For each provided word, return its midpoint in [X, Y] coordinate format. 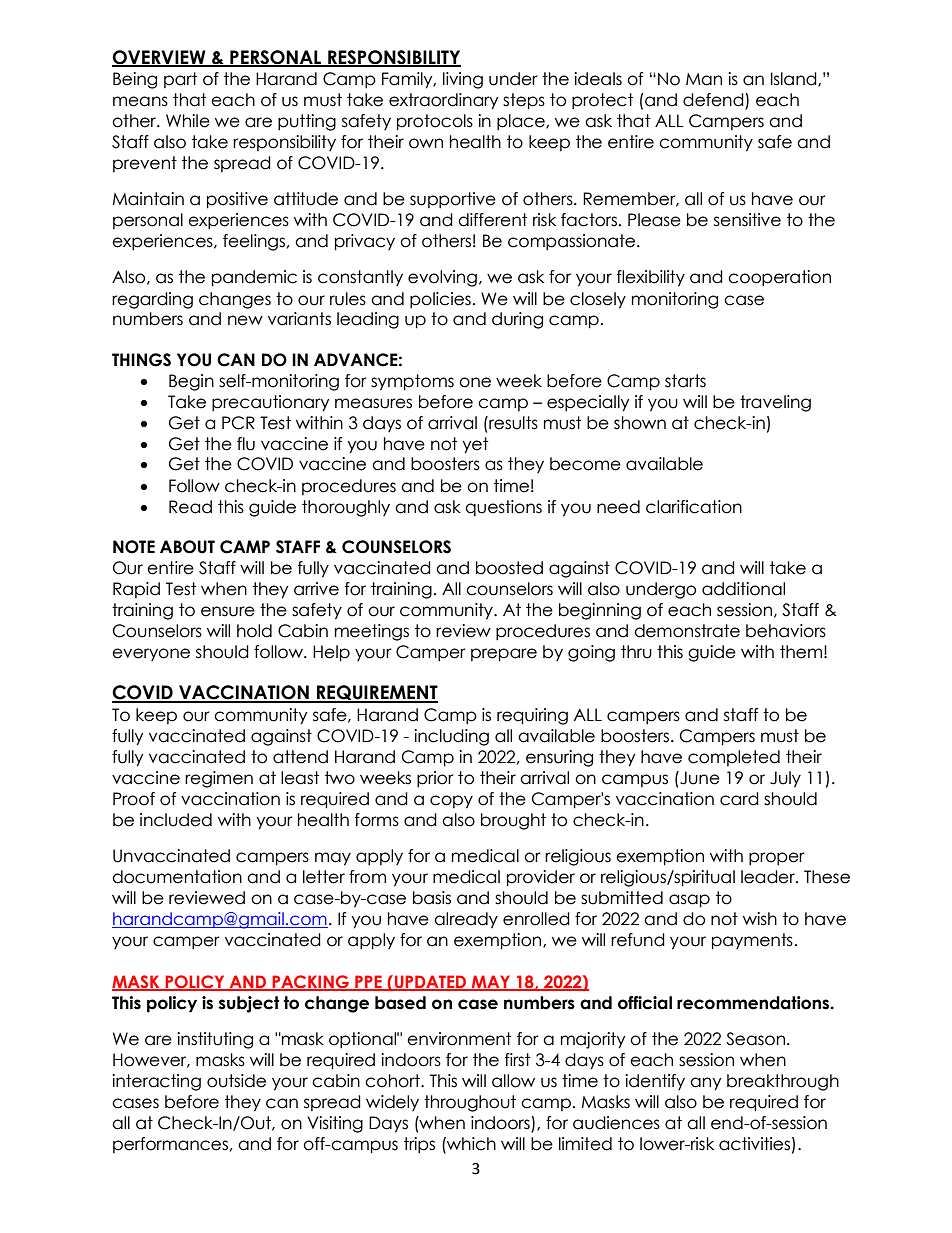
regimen [219, 779]
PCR [238, 423]
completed [734, 758]
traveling [775, 403]
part [180, 80]
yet [475, 445]
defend [714, 101]
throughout [470, 1103]
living [463, 80]
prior [435, 779]
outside [236, 1081]
